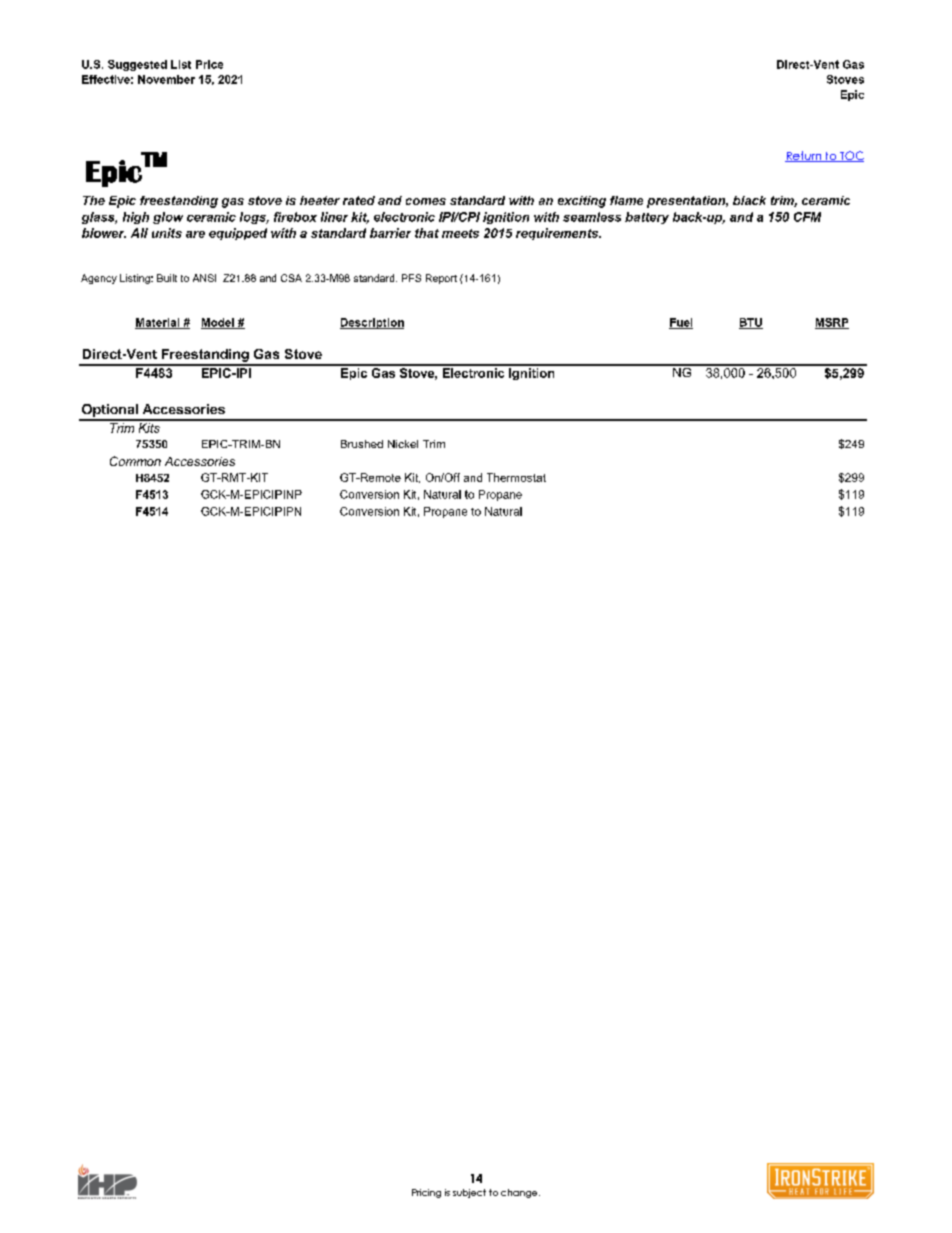 This image has width=952, height=1233. Describe the element at coordinates (520, 1193) in the image. I see `change` at that location.
